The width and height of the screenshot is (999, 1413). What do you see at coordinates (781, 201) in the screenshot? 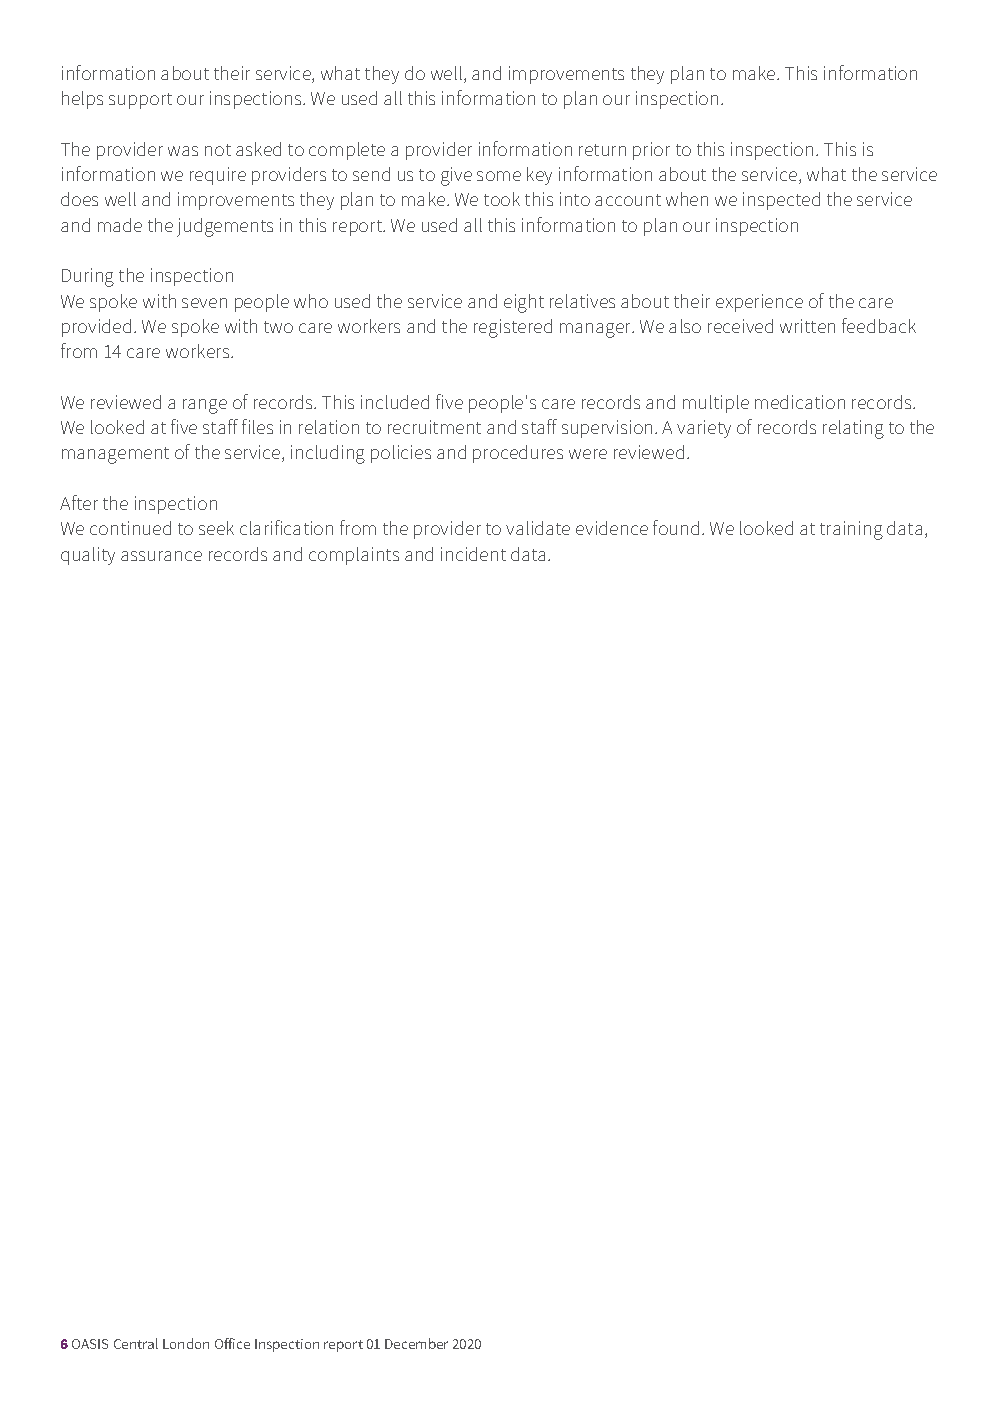
I see `inspected` at bounding box center [781, 201].
